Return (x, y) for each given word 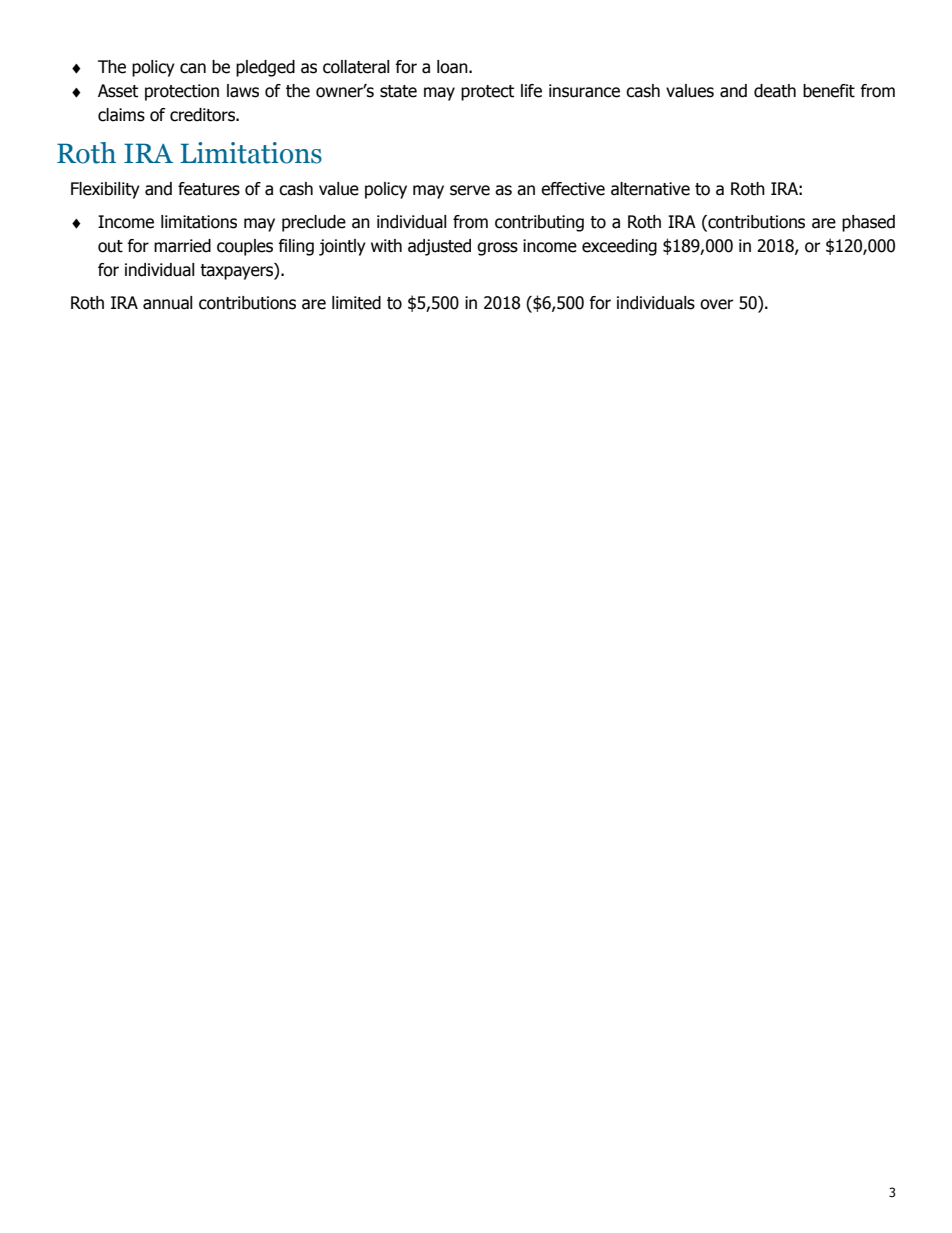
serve (470, 190)
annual (168, 303)
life (531, 91)
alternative (650, 189)
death (775, 91)
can (193, 68)
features (209, 189)
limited (356, 303)
